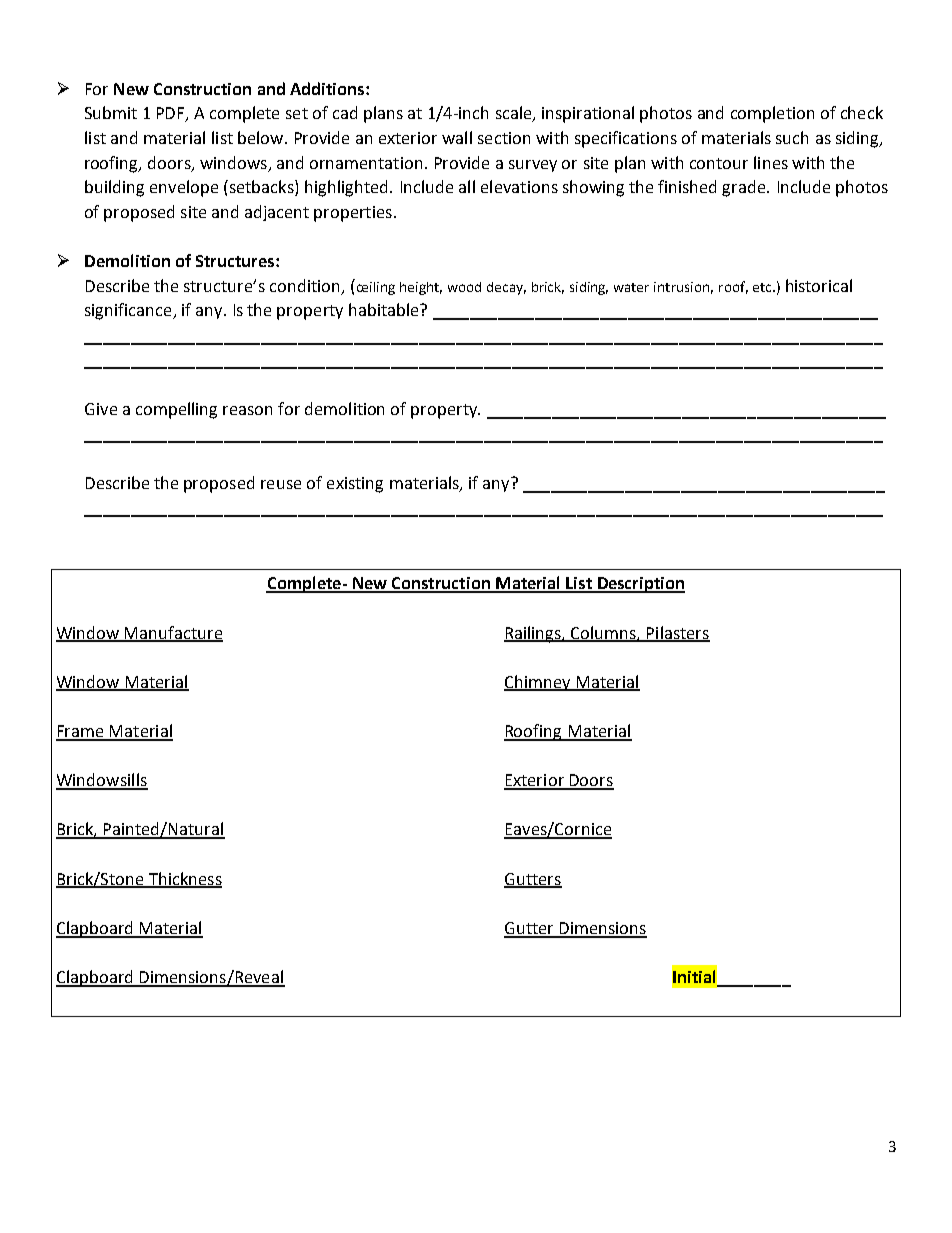 This screenshot has width=952, height=1233. What do you see at coordinates (603, 633) in the screenshot?
I see `Columns` at bounding box center [603, 633].
